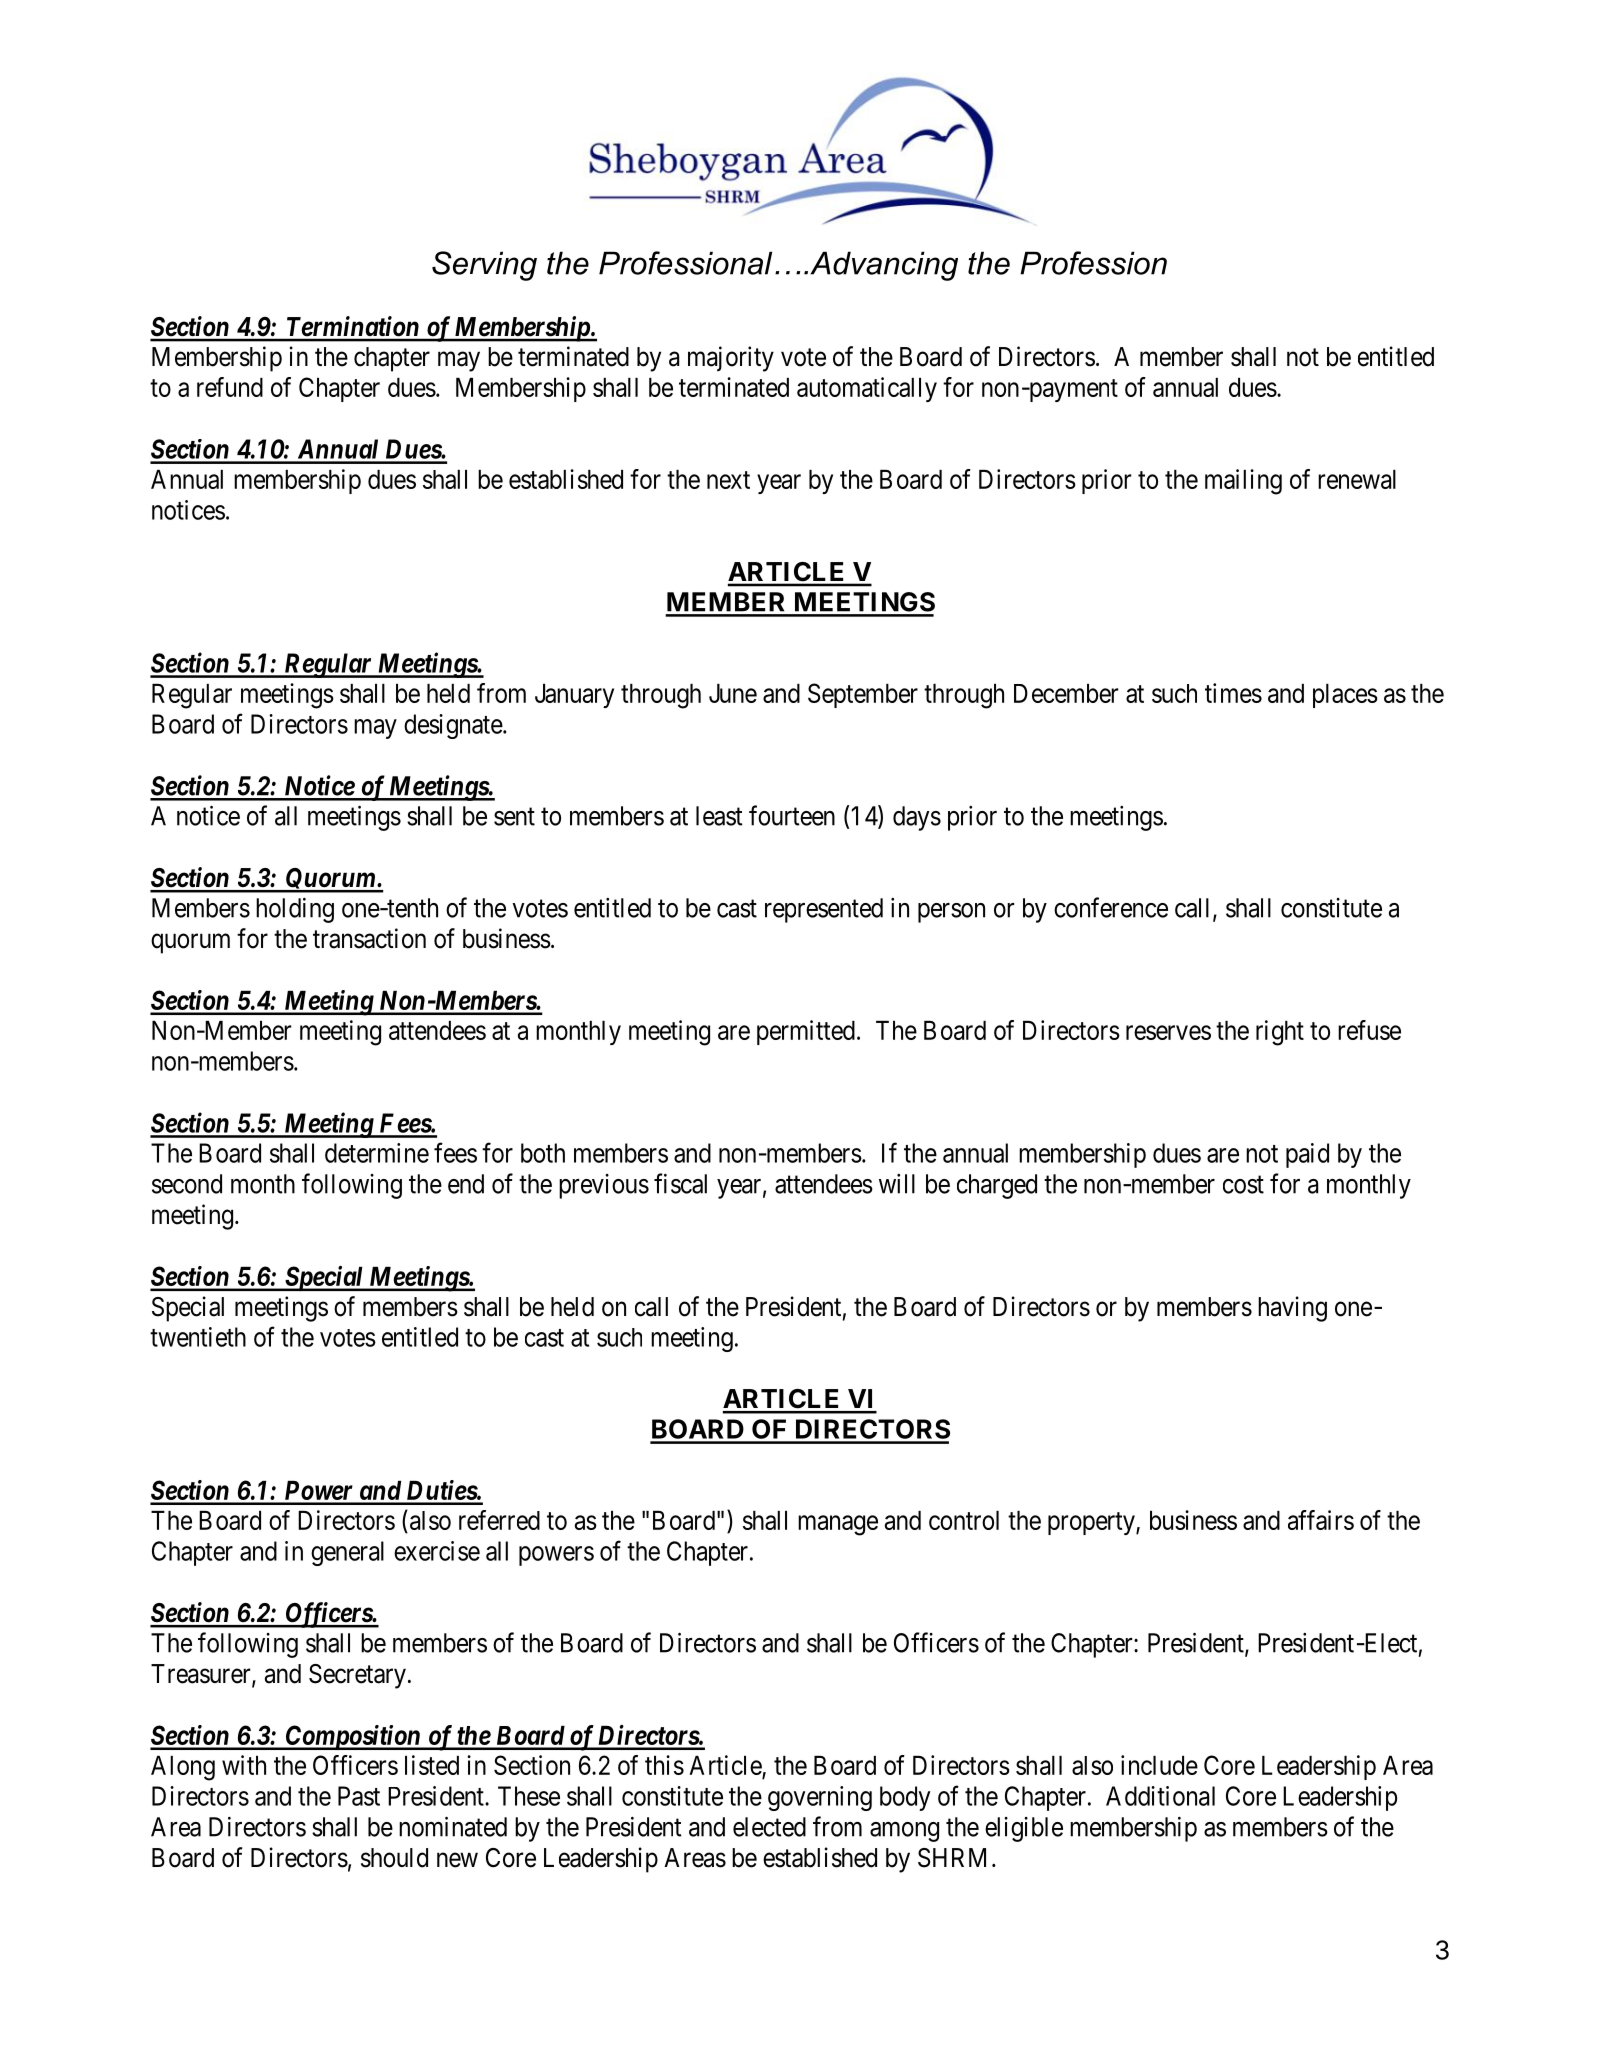 Image resolution: width=1599 pixels, height=2070 pixels. I want to click on refund, so click(230, 387).
